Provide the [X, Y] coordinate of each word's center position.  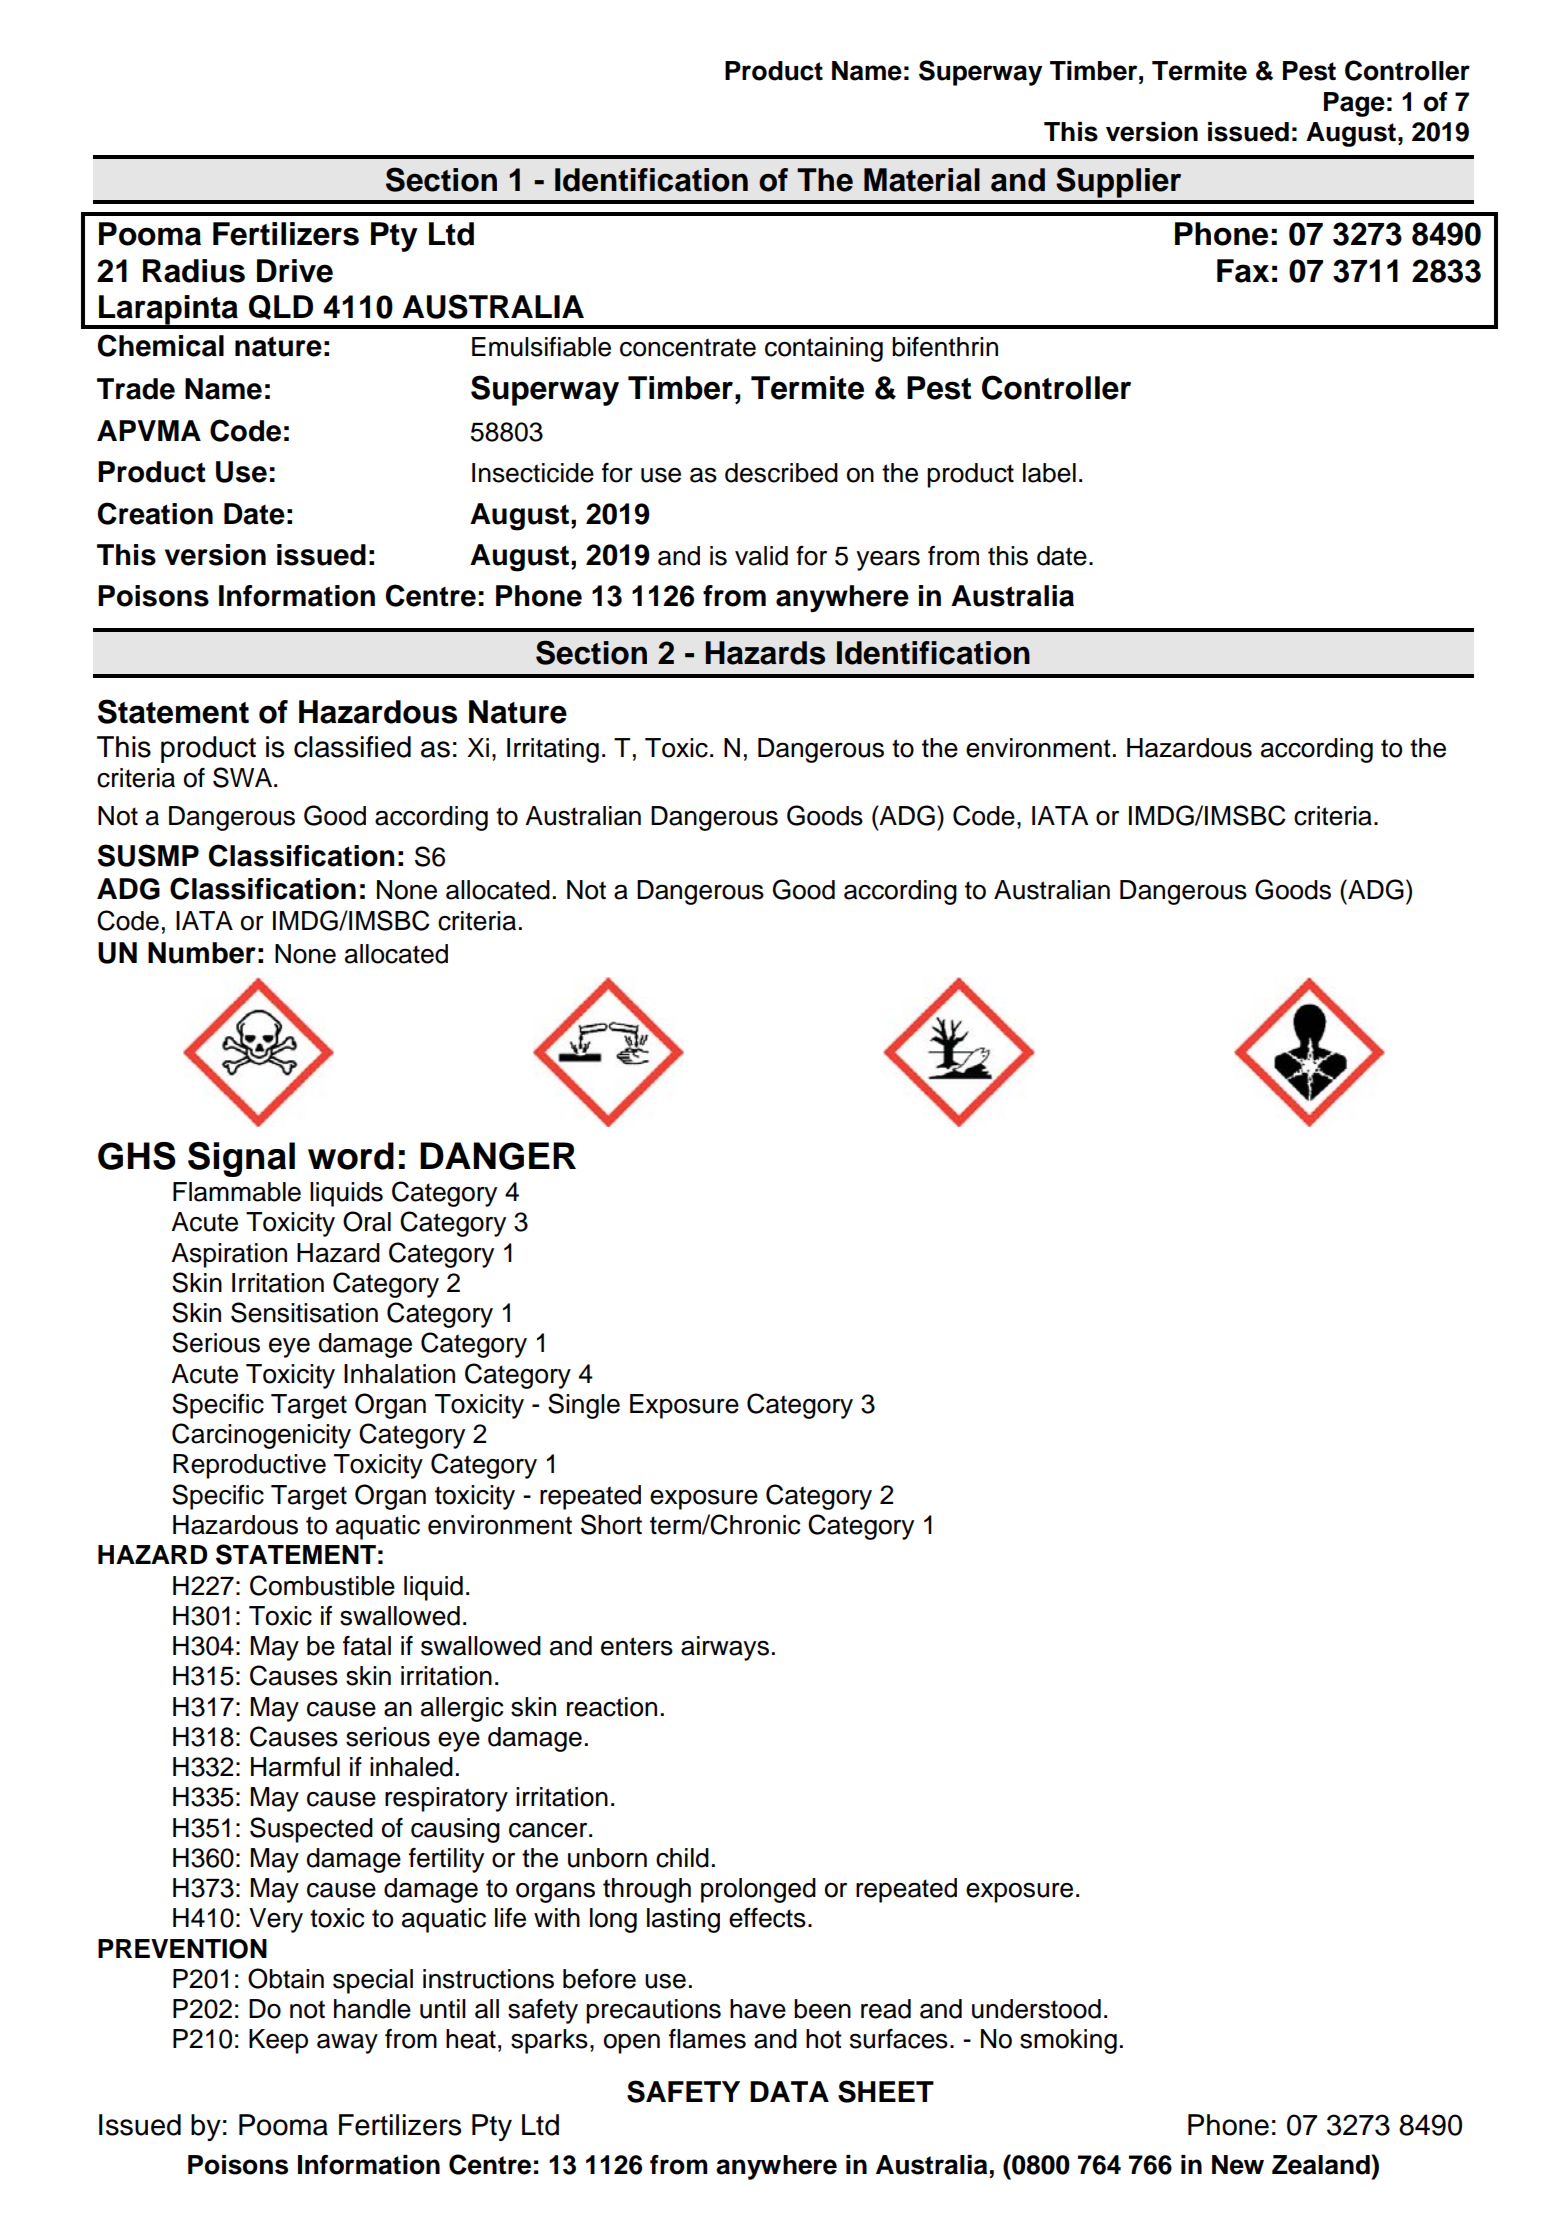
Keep [278, 2041]
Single [584, 1406]
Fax [1243, 271]
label [1049, 473]
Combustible [322, 1585]
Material [922, 180]
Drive [295, 271]
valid [761, 556]
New [1238, 2165]
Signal [241, 1159]
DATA [789, 2091]
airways [725, 1648]
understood [1036, 2009]
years [888, 560]
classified [352, 747]
